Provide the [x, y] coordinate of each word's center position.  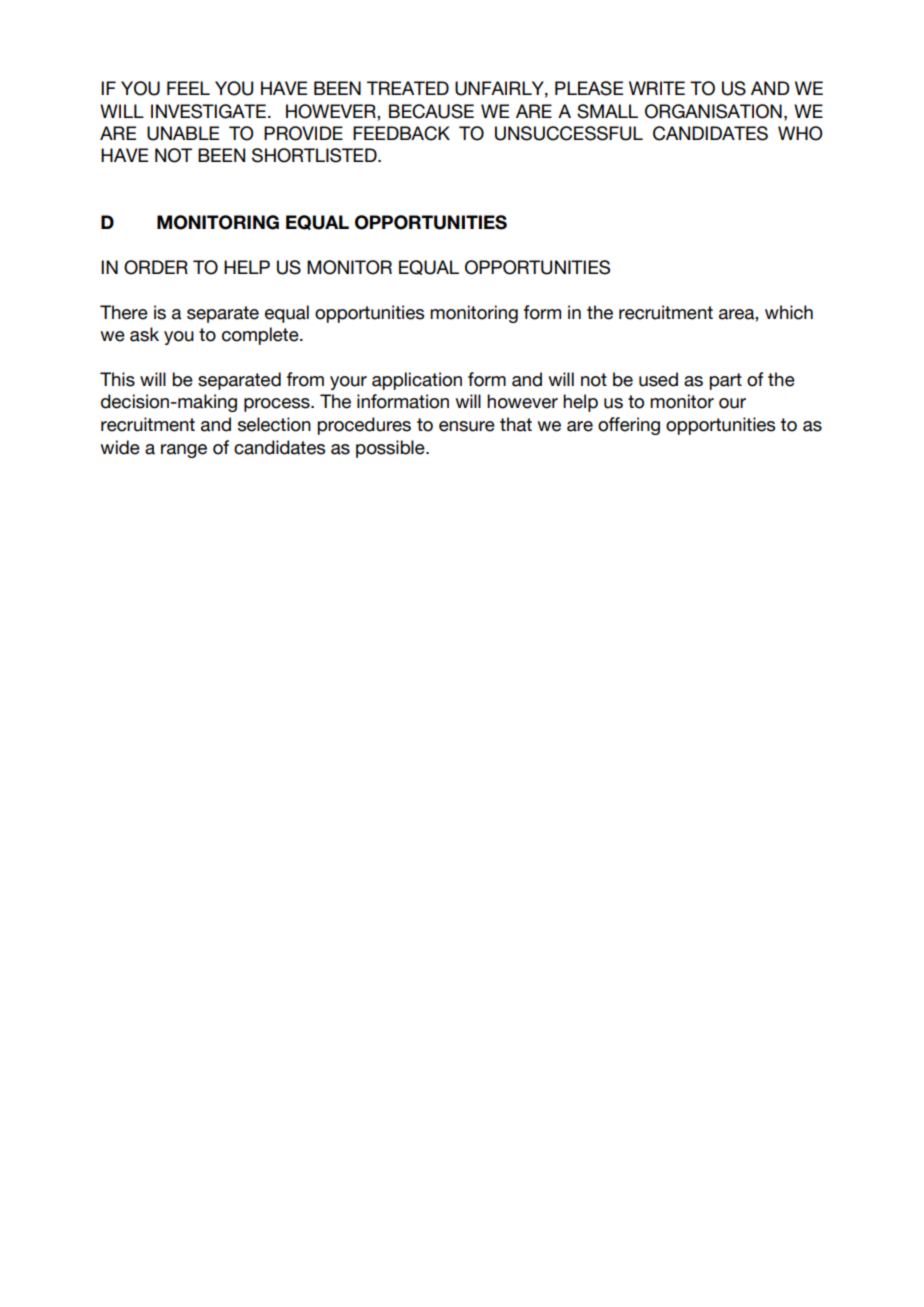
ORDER [156, 267]
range [184, 451]
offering [629, 426]
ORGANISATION [713, 111]
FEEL [188, 88]
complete [261, 336]
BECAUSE [431, 111]
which [789, 312]
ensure [467, 426]
